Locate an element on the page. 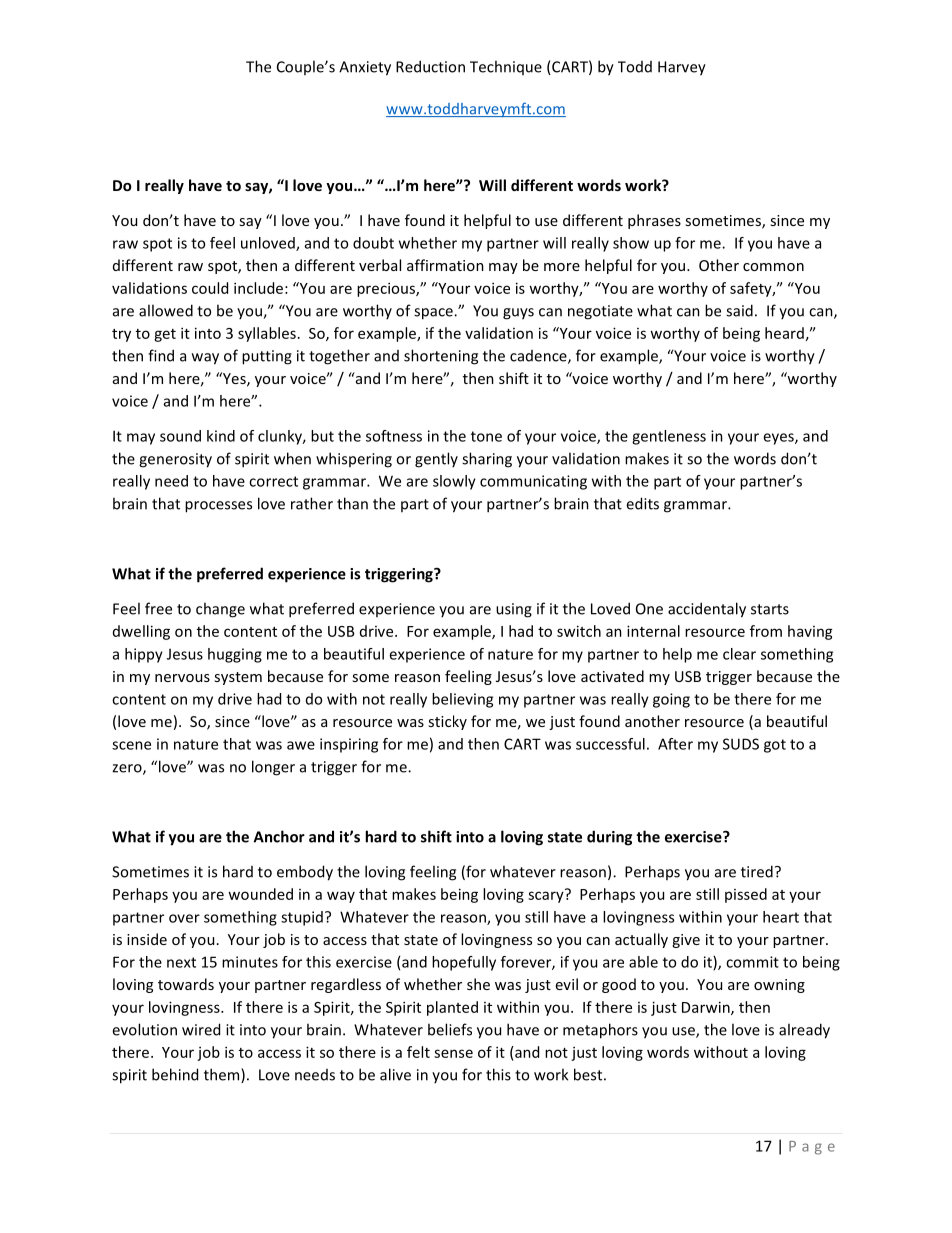 The height and width of the image is (1233, 952). Reduction is located at coordinates (430, 66).
